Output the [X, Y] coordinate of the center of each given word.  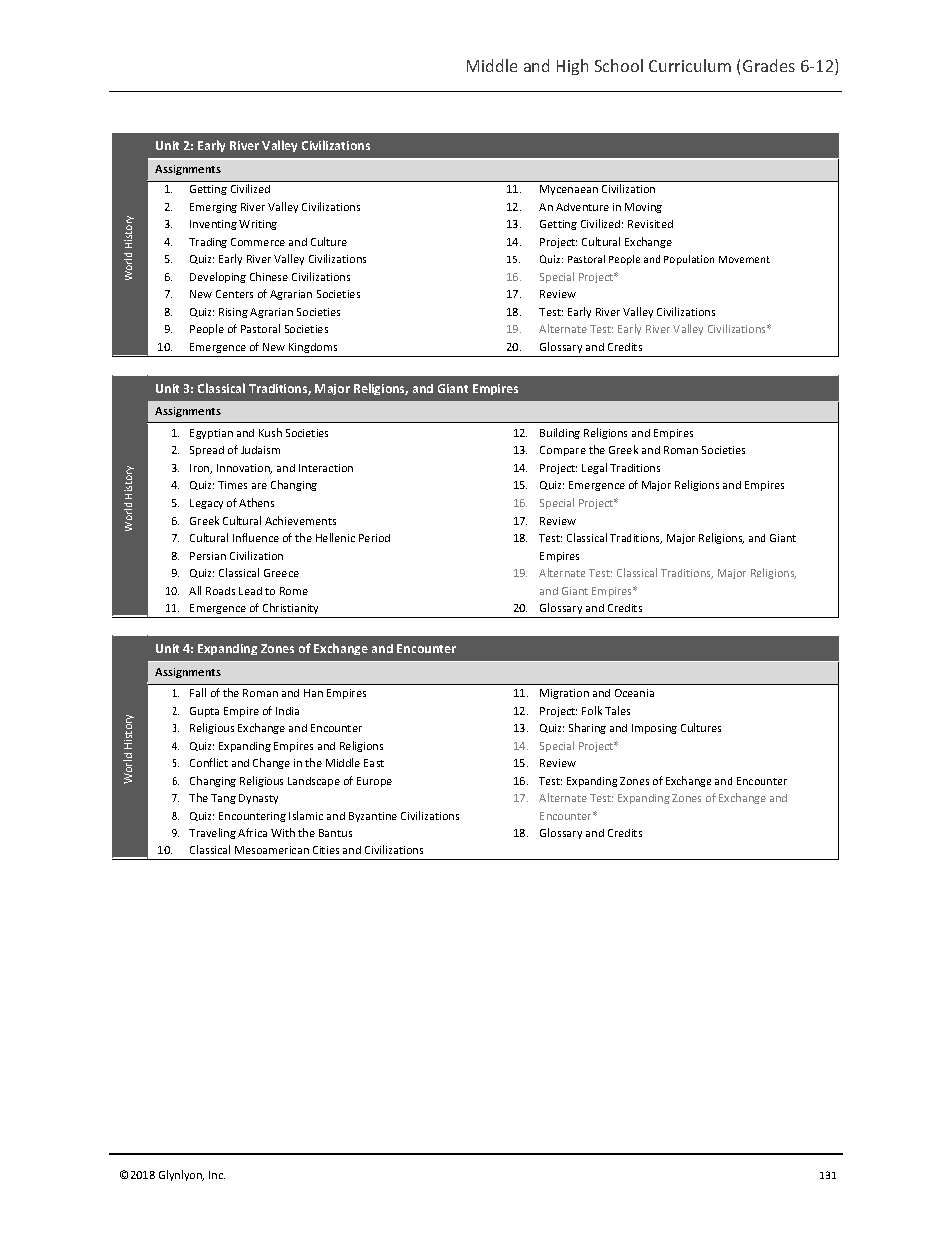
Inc [217, 1175]
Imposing [654, 729]
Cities [326, 850]
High [572, 67]
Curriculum [690, 65]
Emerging [213, 208]
